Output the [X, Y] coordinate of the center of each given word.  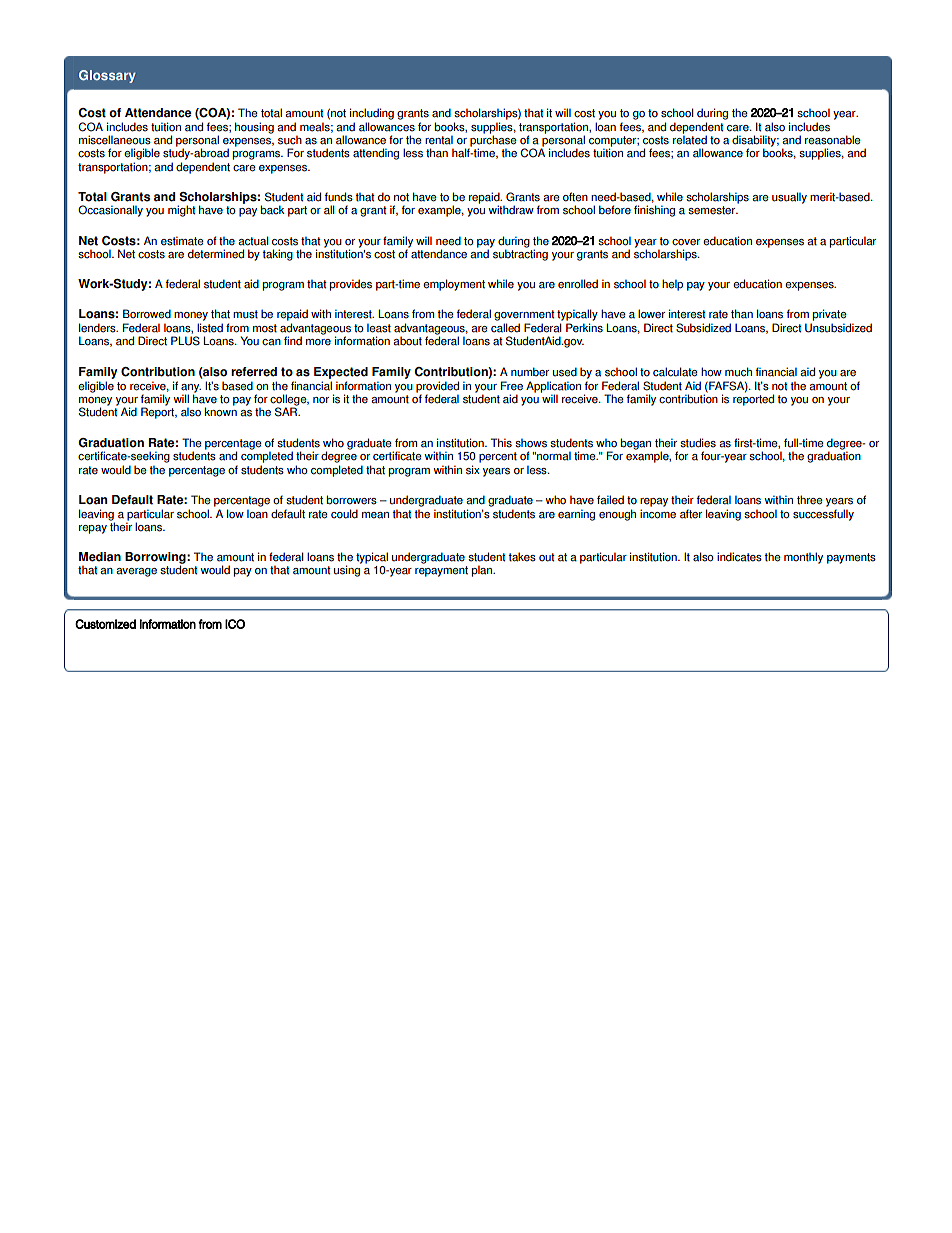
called [505, 328]
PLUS [185, 341]
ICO [235, 624]
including [372, 114]
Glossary [107, 76]
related [690, 139]
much [738, 372]
